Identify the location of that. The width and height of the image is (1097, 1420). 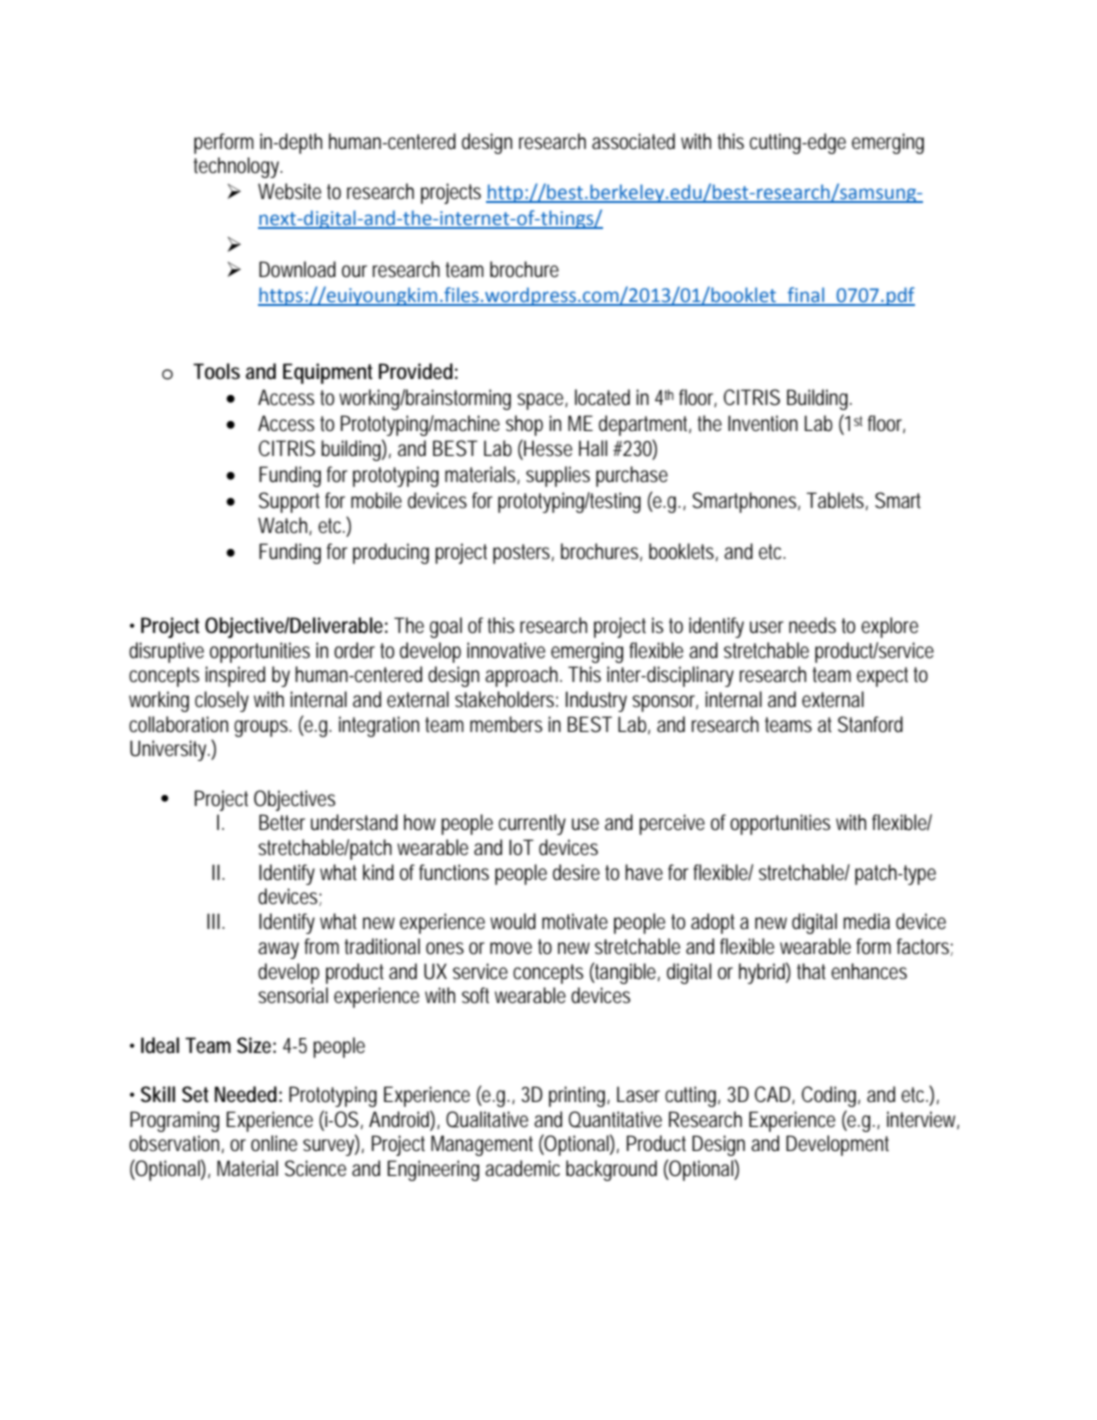
(814, 971).
